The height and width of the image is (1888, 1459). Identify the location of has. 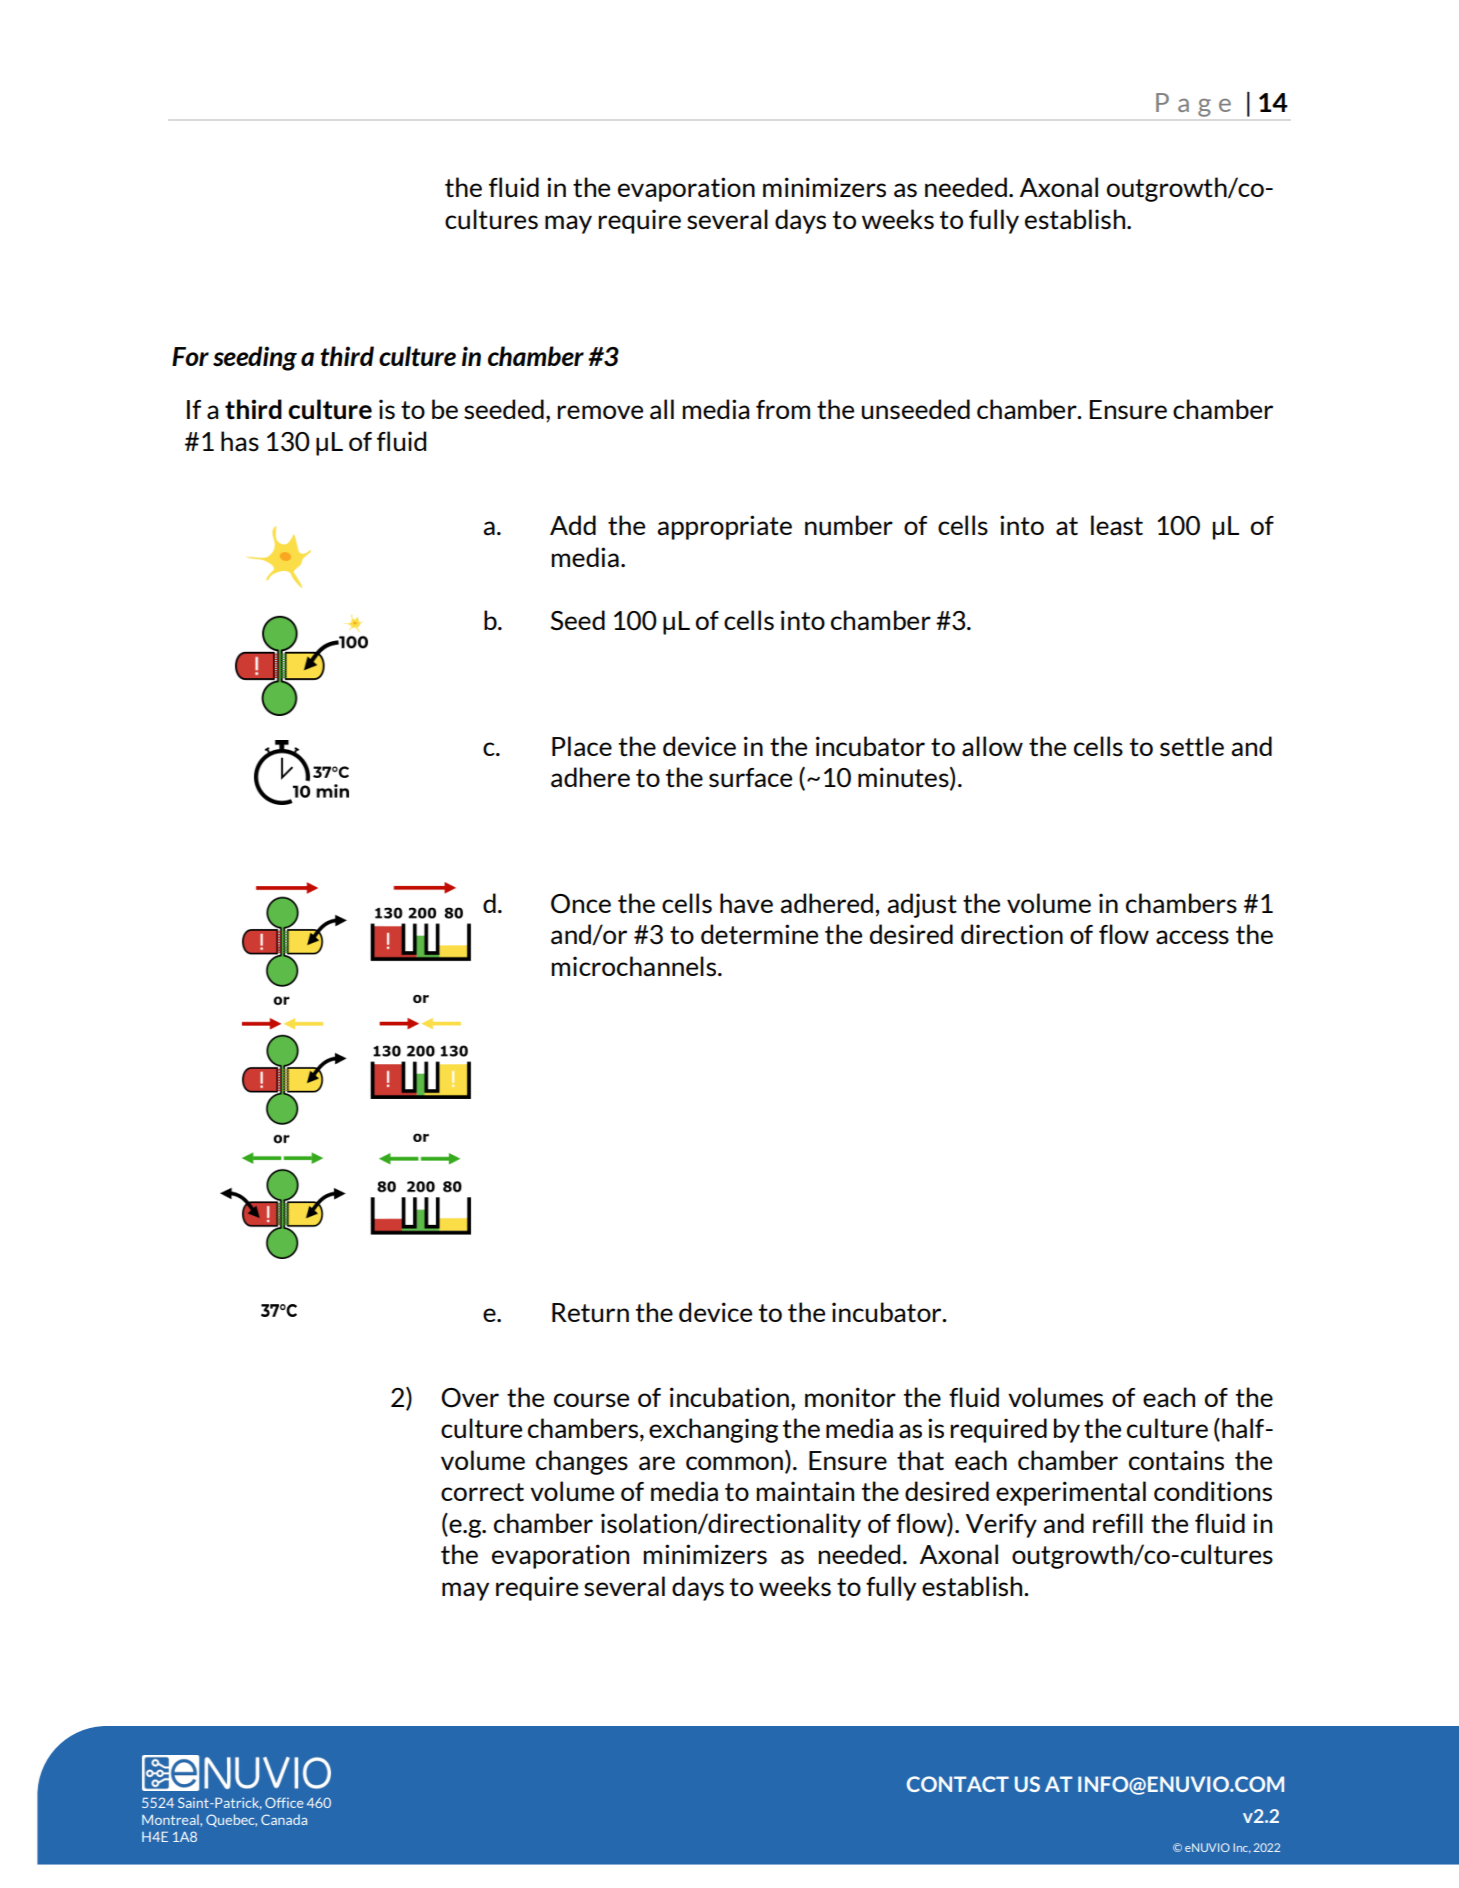
(240, 441).
